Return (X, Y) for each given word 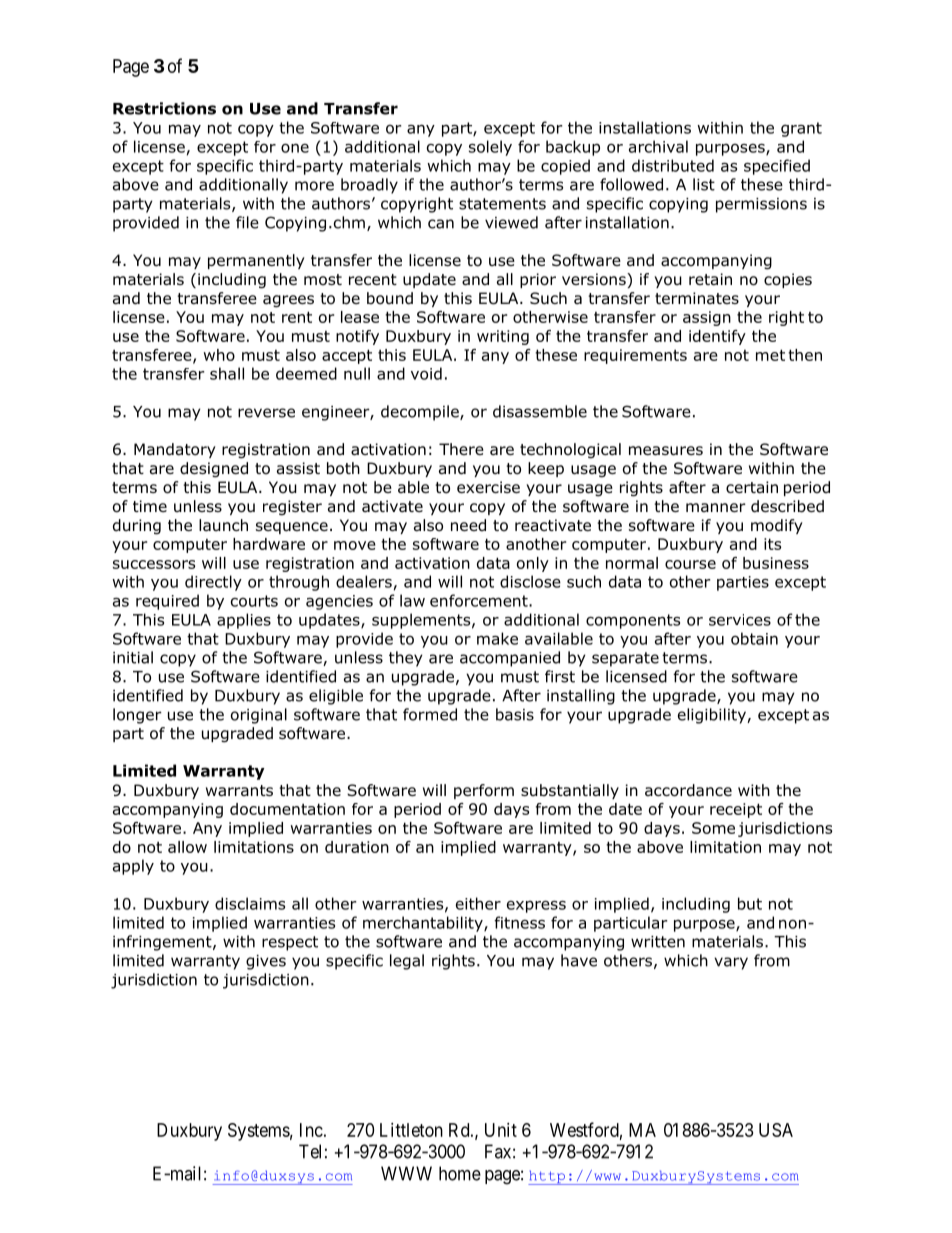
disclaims (250, 903)
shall (227, 373)
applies (244, 621)
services (740, 620)
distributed (673, 165)
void (426, 373)
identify (717, 337)
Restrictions (164, 108)
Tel (310, 1151)
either (478, 903)
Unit (501, 1130)
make (497, 638)
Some (713, 828)
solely (490, 148)
